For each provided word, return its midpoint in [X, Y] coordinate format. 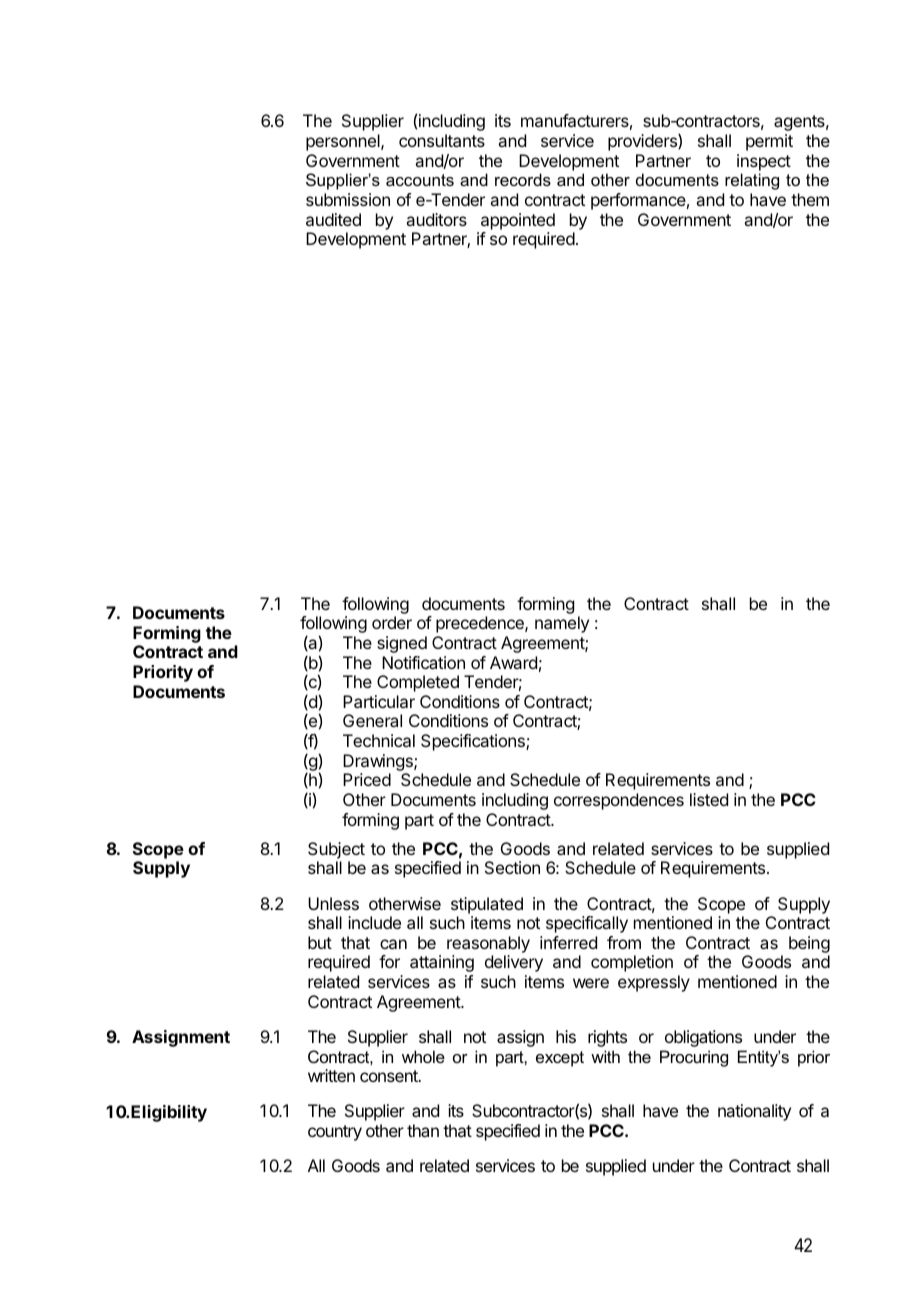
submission [348, 199]
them [810, 199]
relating [752, 181]
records [523, 179]
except [560, 1059]
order [392, 622]
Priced [367, 779]
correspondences [619, 801]
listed [709, 799]
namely [562, 624]
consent [390, 1076]
